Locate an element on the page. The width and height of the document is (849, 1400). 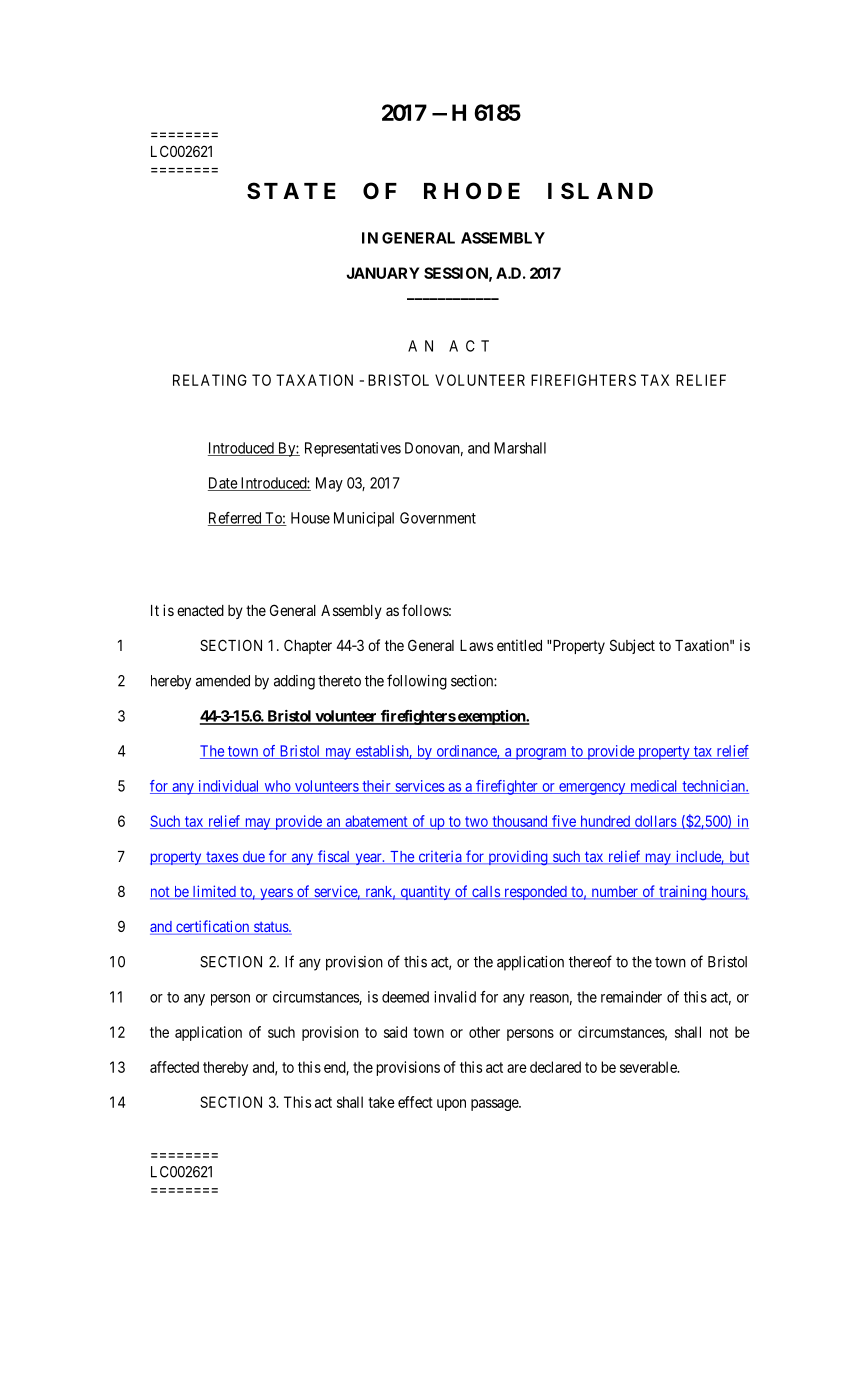
Subject is located at coordinates (632, 646).
